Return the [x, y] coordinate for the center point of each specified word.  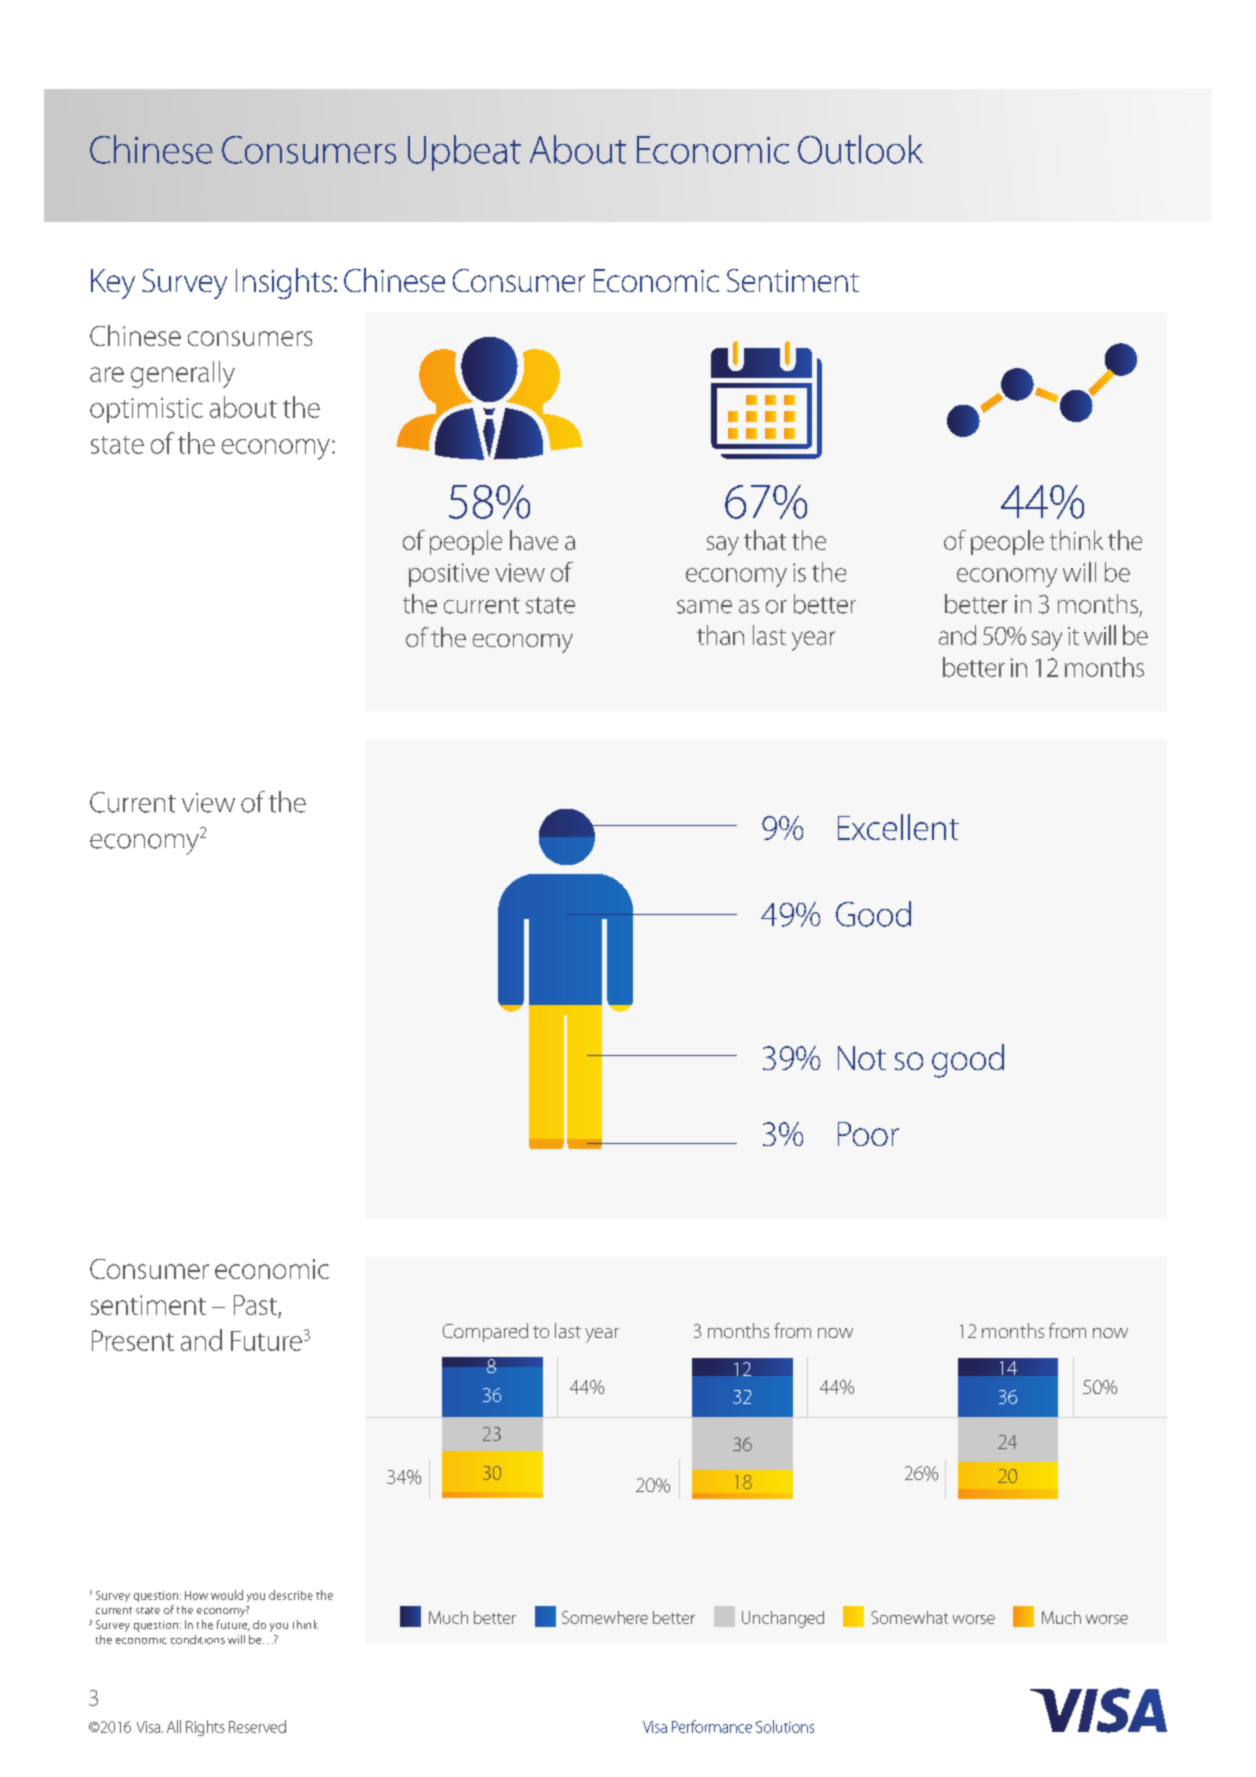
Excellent [898, 827]
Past [255, 1305]
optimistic [146, 410]
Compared [485, 1332]
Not [862, 1058]
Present [133, 1340]
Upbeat [464, 153]
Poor [868, 1134]
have [534, 540]
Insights [284, 283]
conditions [198, 1639]
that [765, 540]
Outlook [860, 149]
